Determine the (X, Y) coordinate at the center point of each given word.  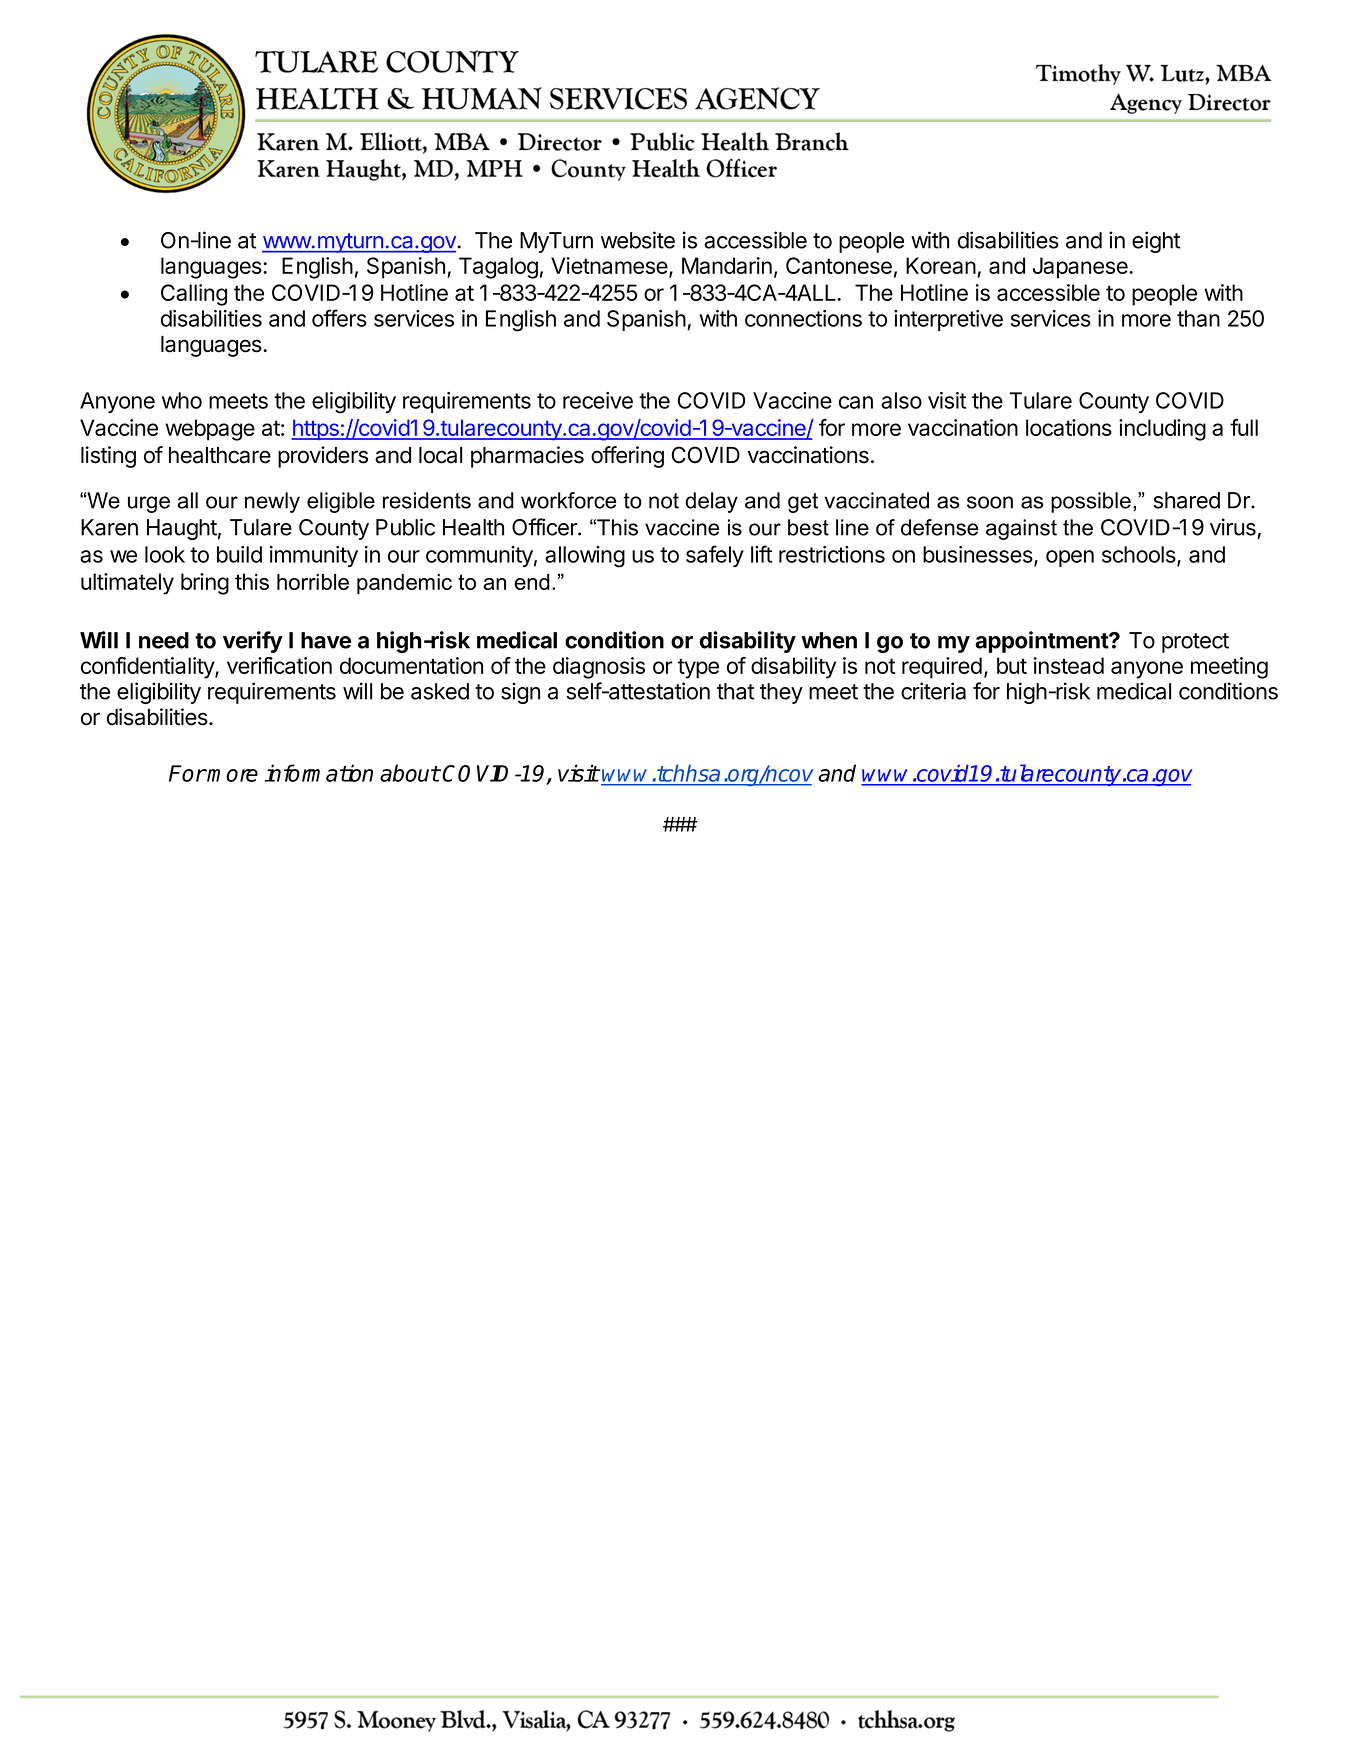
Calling (194, 295)
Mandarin (727, 265)
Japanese (1081, 268)
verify (253, 642)
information (318, 773)
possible (1091, 502)
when (829, 640)
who (182, 400)
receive (598, 400)
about (410, 773)
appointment (1042, 642)
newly (272, 502)
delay (711, 502)
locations (1069, 427)
